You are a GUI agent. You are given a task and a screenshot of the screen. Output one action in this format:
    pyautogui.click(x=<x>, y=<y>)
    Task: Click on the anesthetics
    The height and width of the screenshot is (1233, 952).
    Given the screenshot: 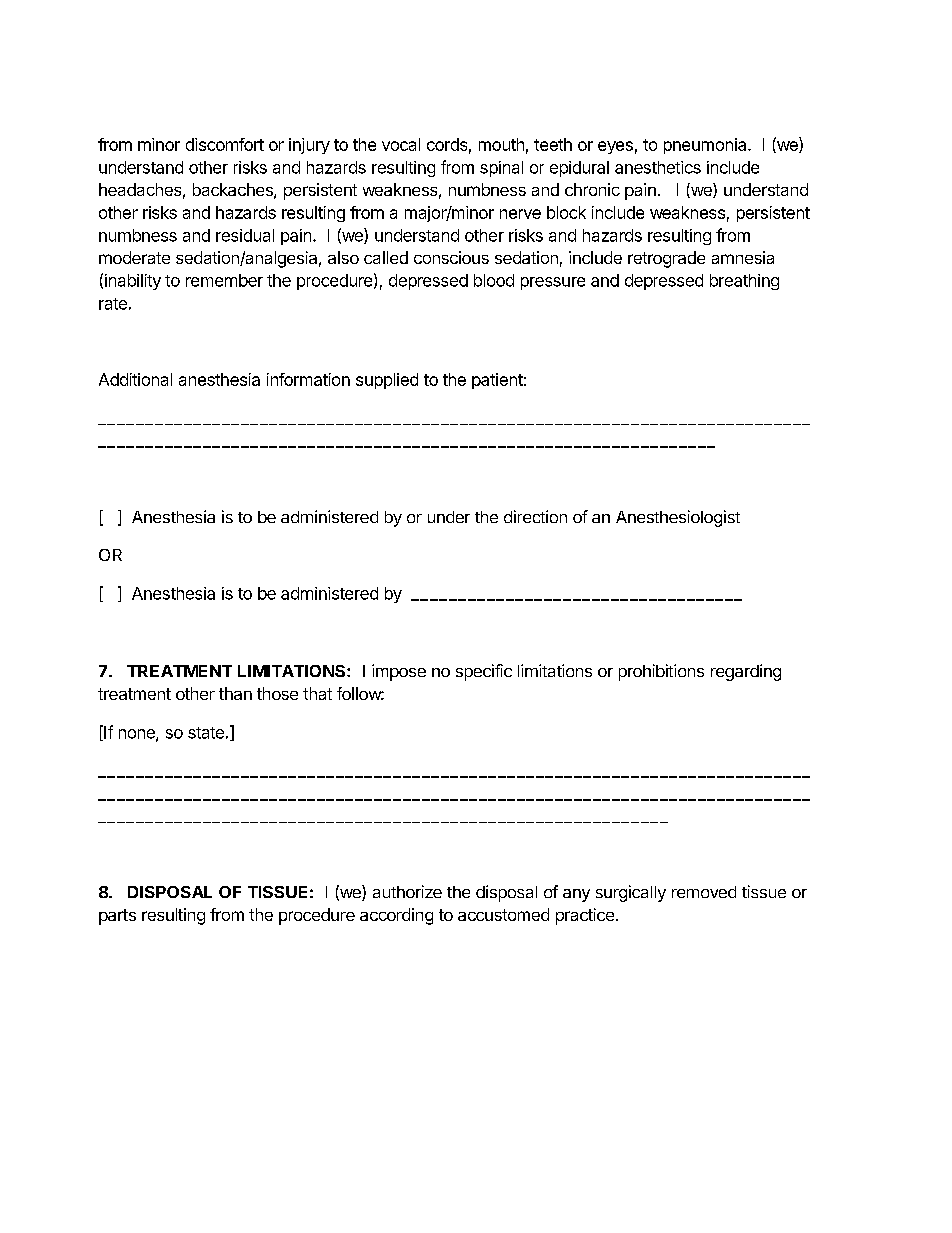 What is the action you would take?
    pyautogui.click(x=658, y=167)
